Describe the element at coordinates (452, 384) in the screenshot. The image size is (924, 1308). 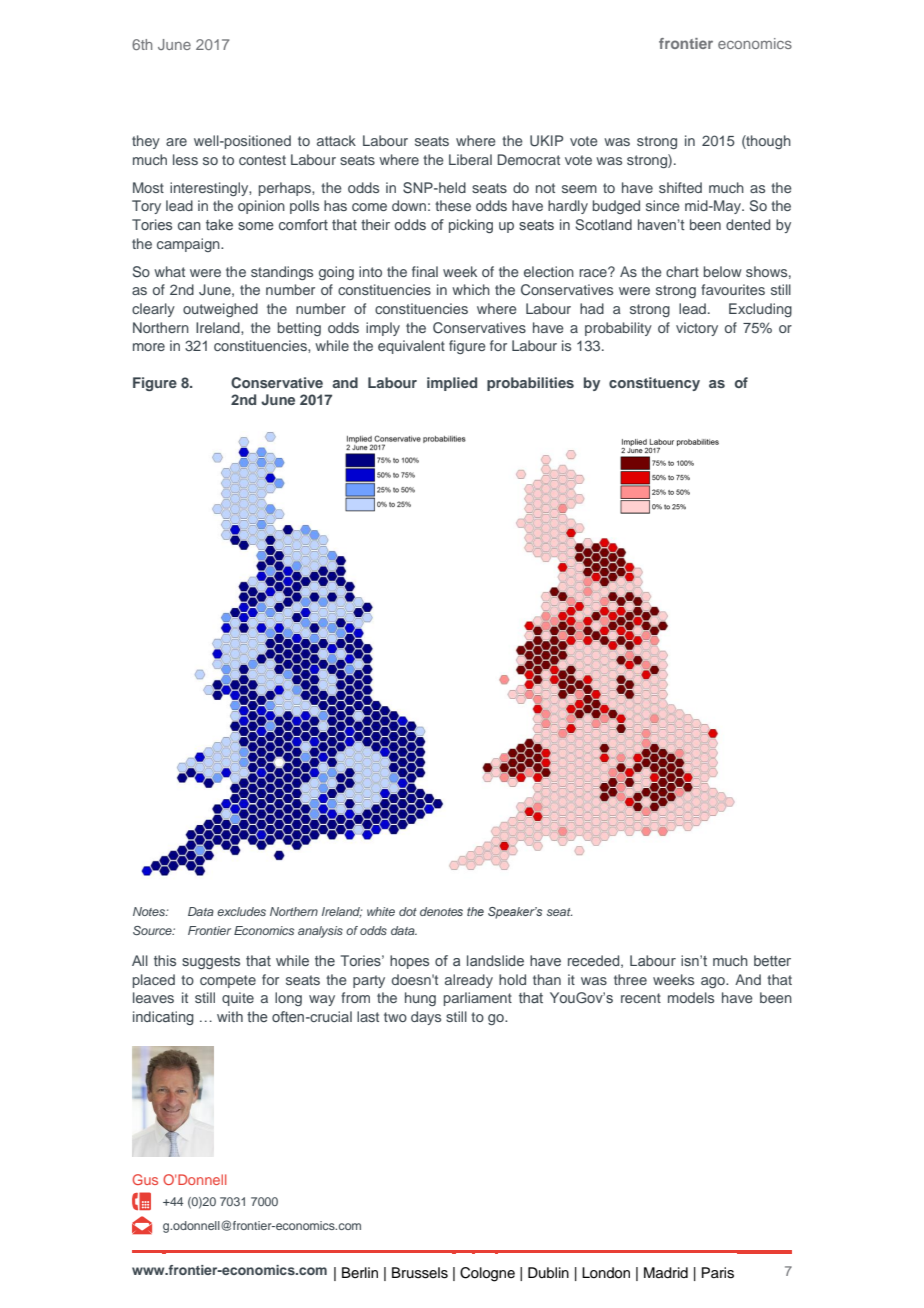
I see `implied` at that location.
